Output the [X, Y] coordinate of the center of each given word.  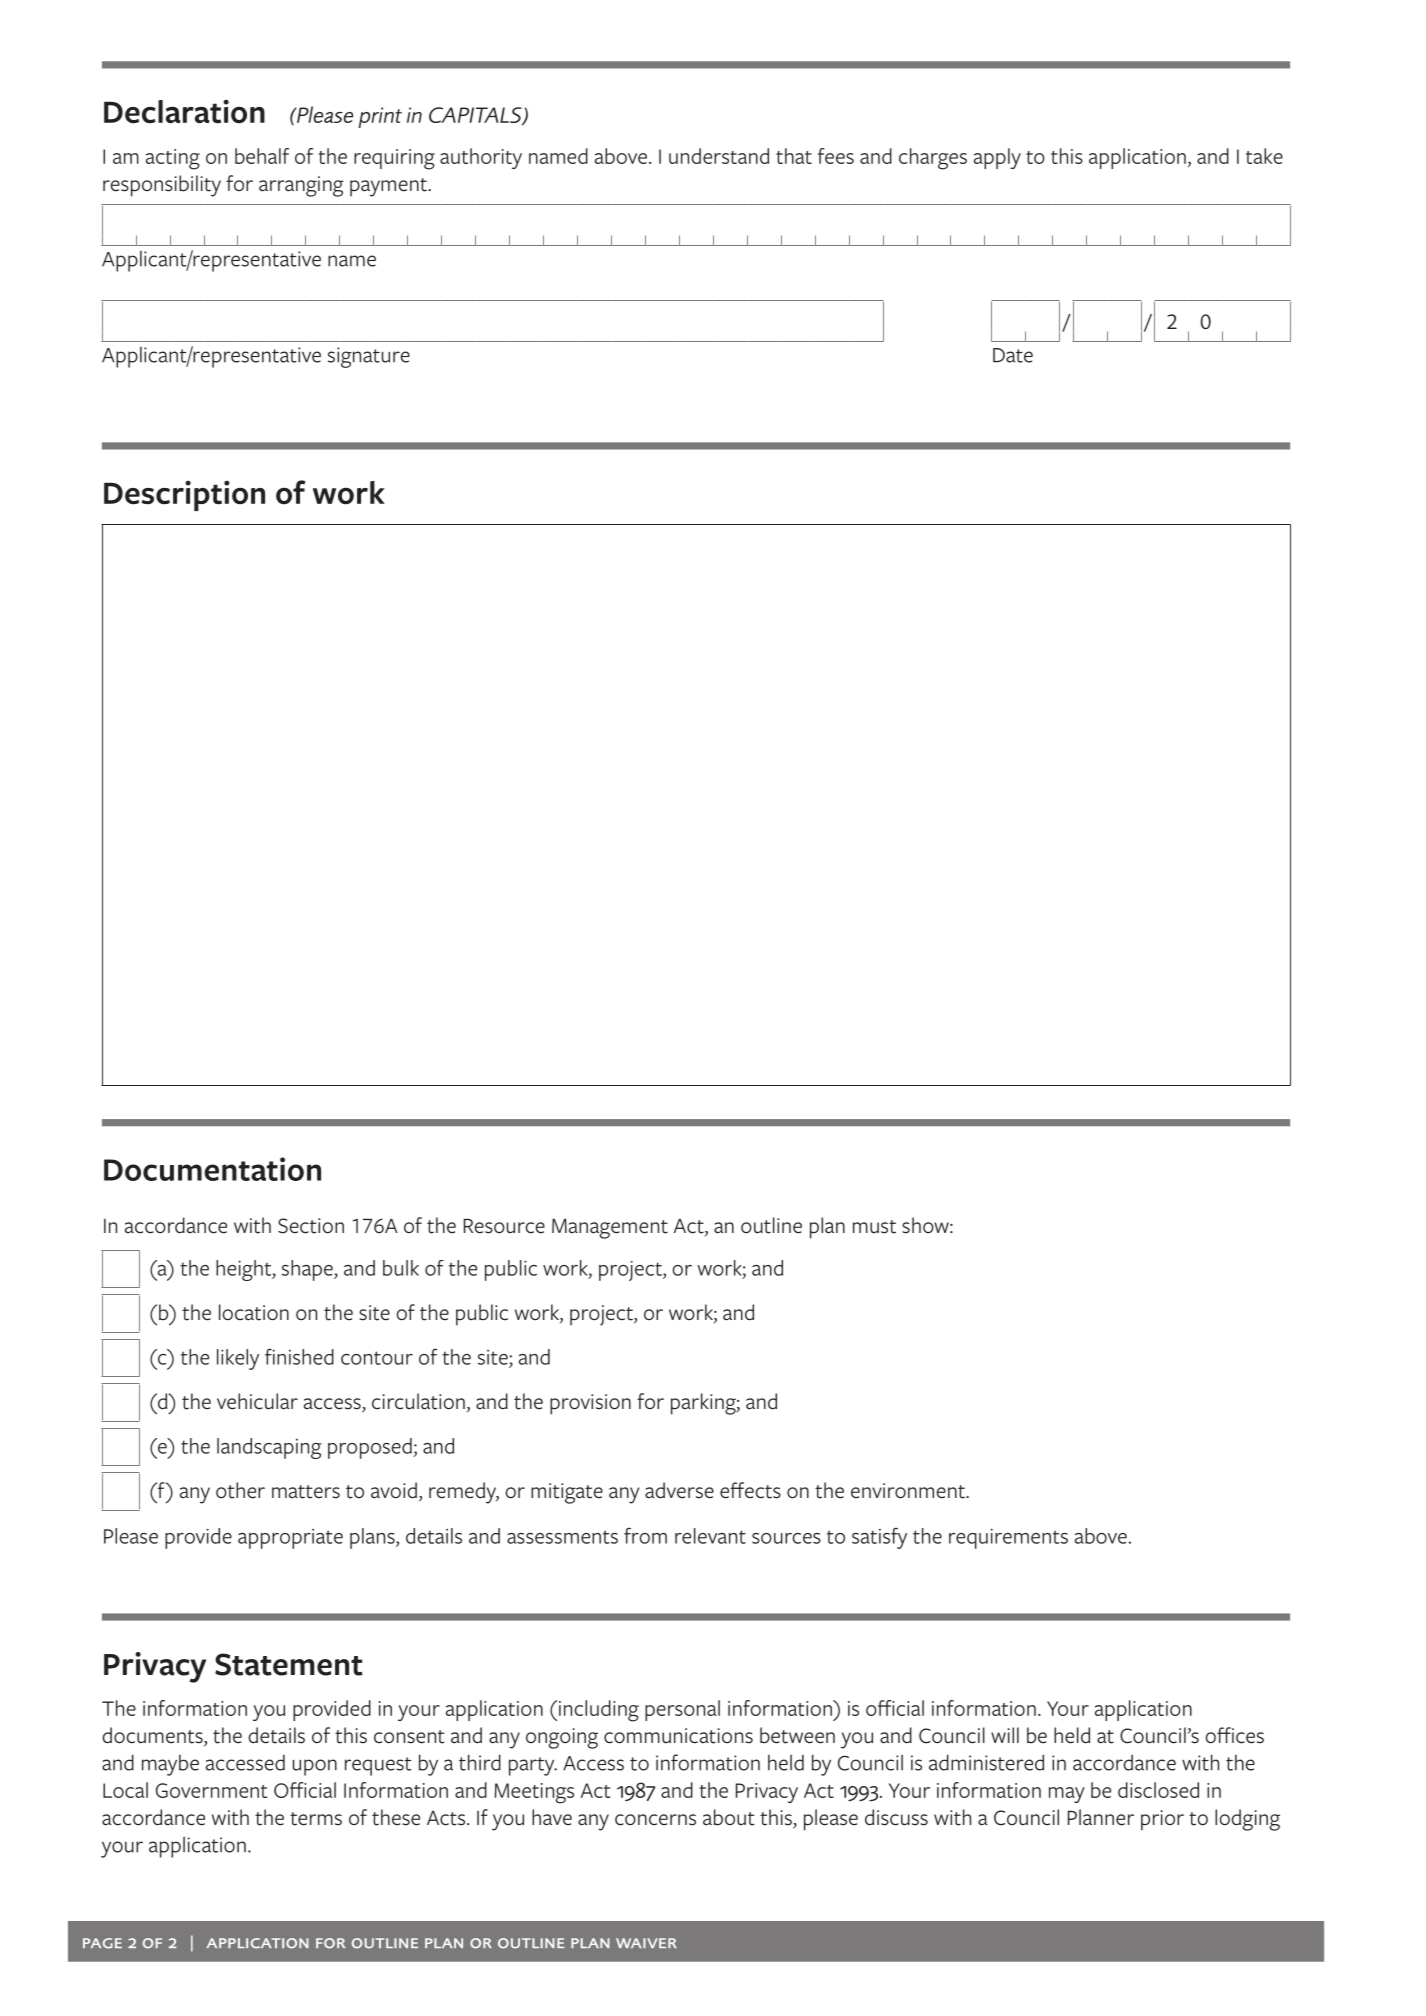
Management [610, 1229]
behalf [262, 156]
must [874, 1227]
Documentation [212, 1169]
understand [719, 156]
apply [997, 158]
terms [316, 1819]
